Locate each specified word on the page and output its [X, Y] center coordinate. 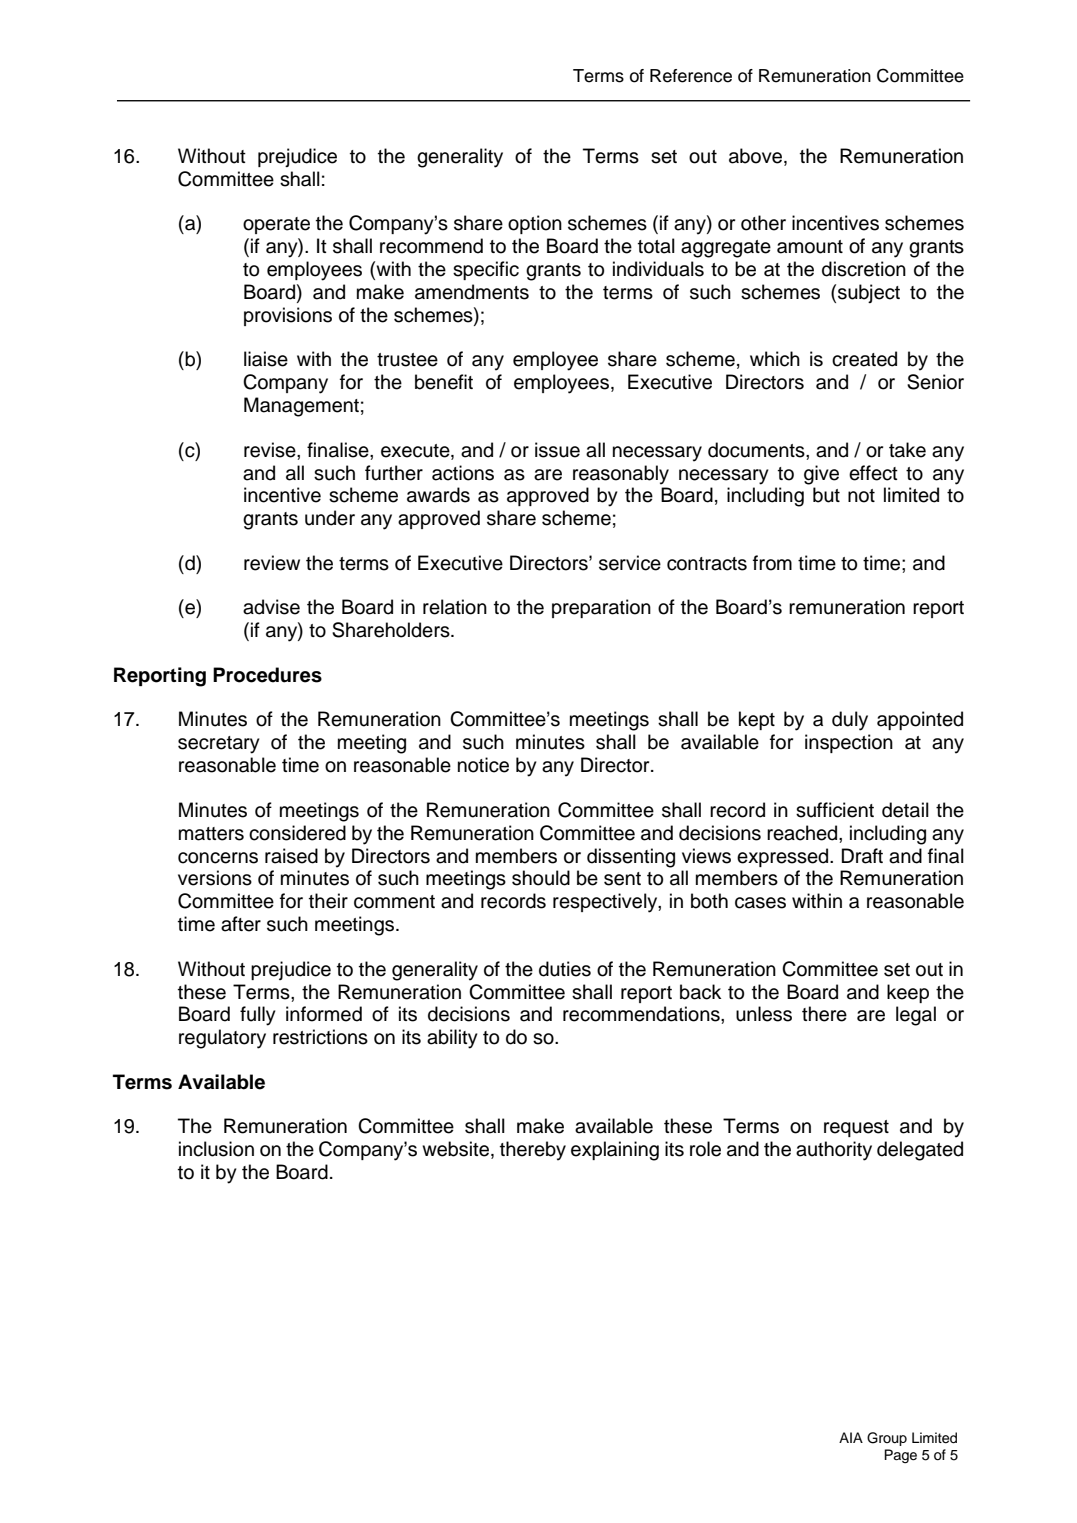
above [755, 156]
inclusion [216, 1149]
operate [276, 225]
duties [565, 969]
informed [324, 1014]
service [630, 563]
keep [908, 993]
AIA [851, 1437]
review [272, 563]
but [826, 495]
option [535, 224]
